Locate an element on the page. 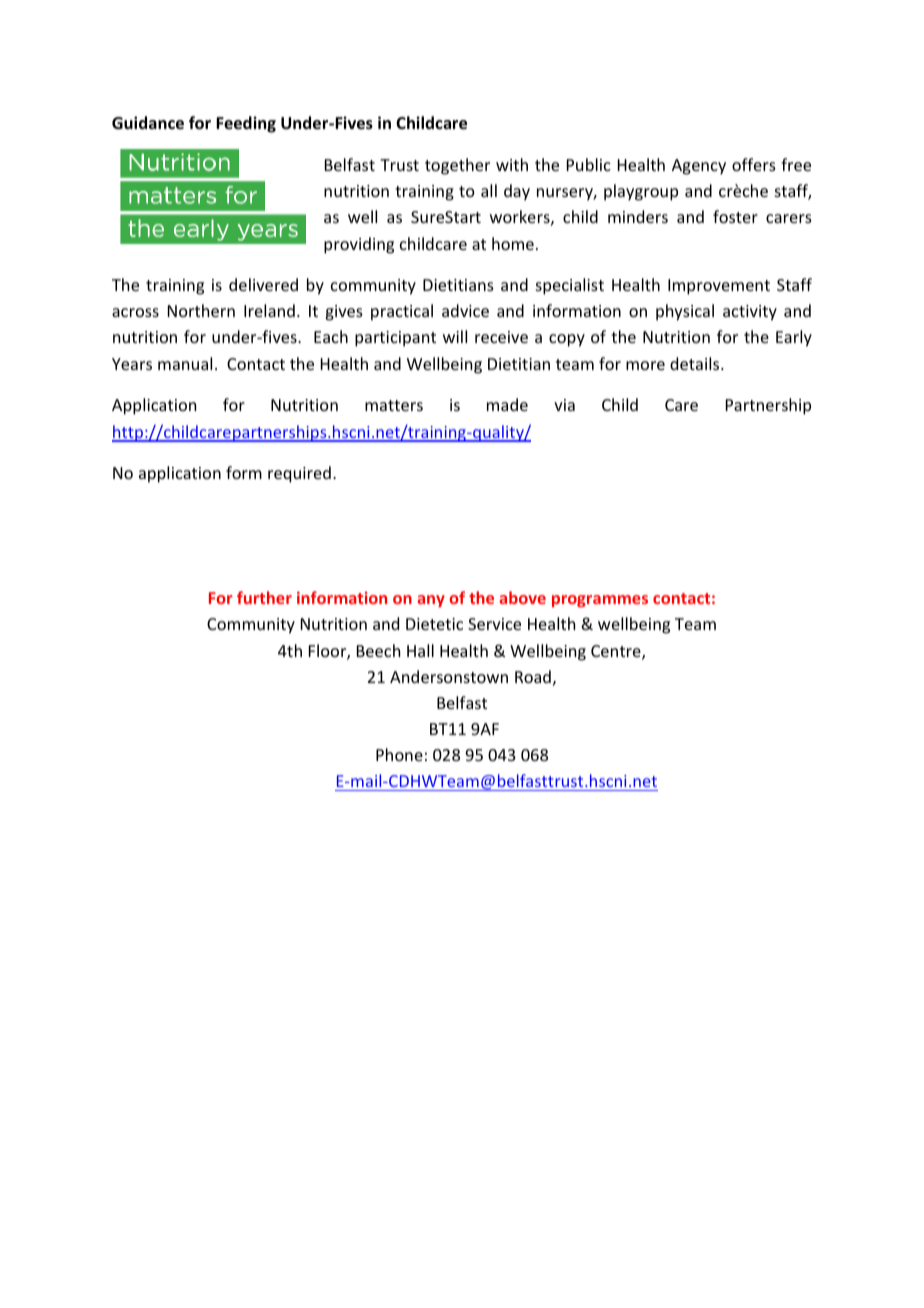 This document has height=1308, width=924. Northern is located at coordinates (201, 310).
